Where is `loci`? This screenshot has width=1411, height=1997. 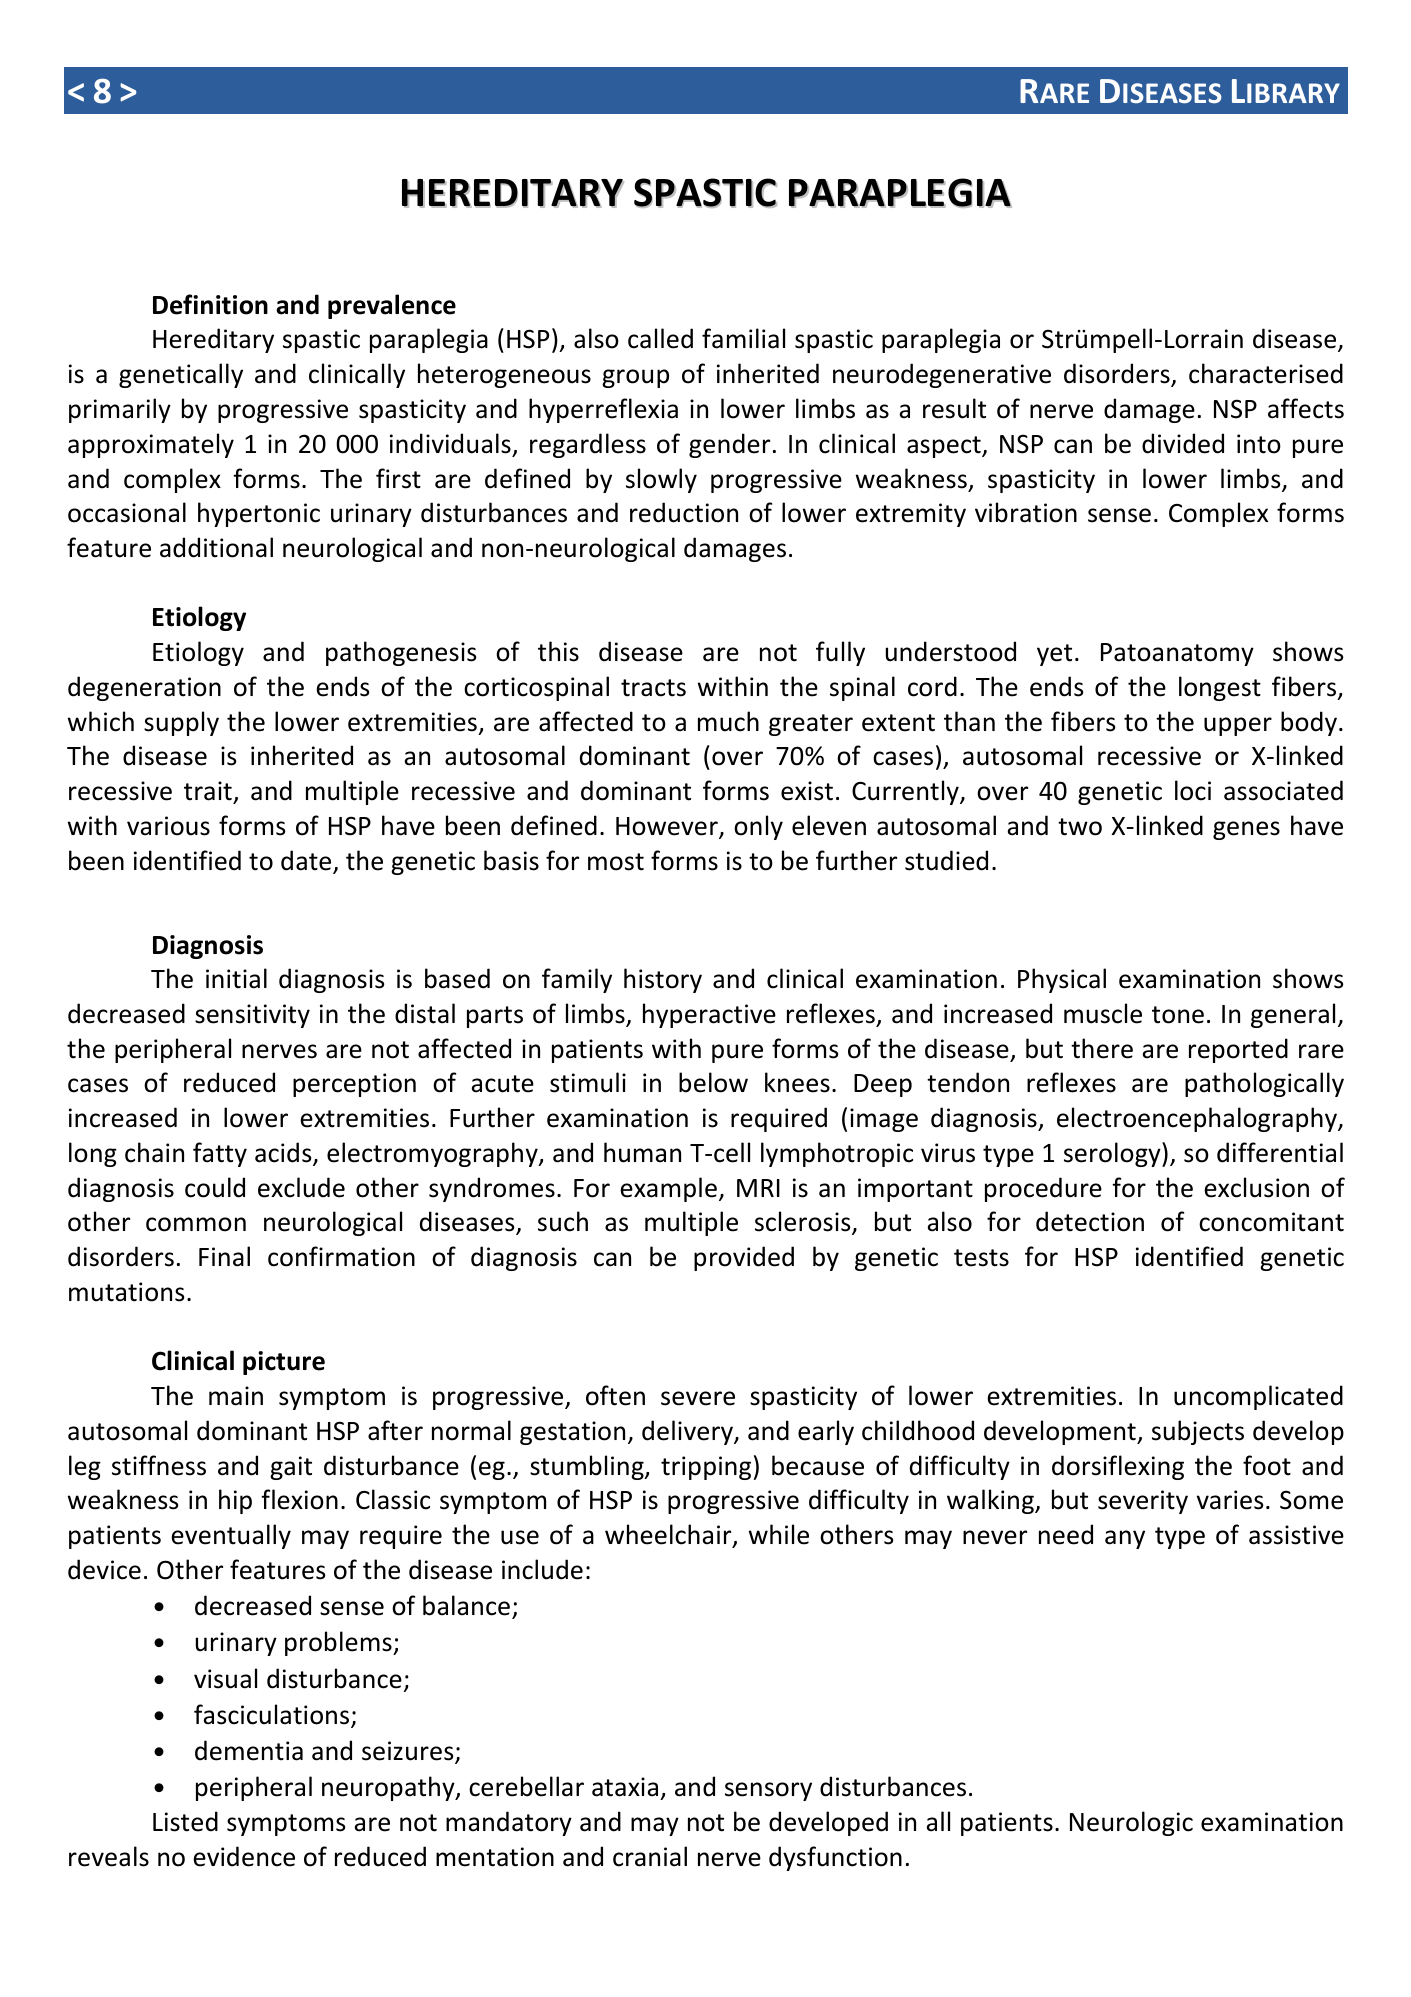
loci is located at coordinates (1193, 790).
